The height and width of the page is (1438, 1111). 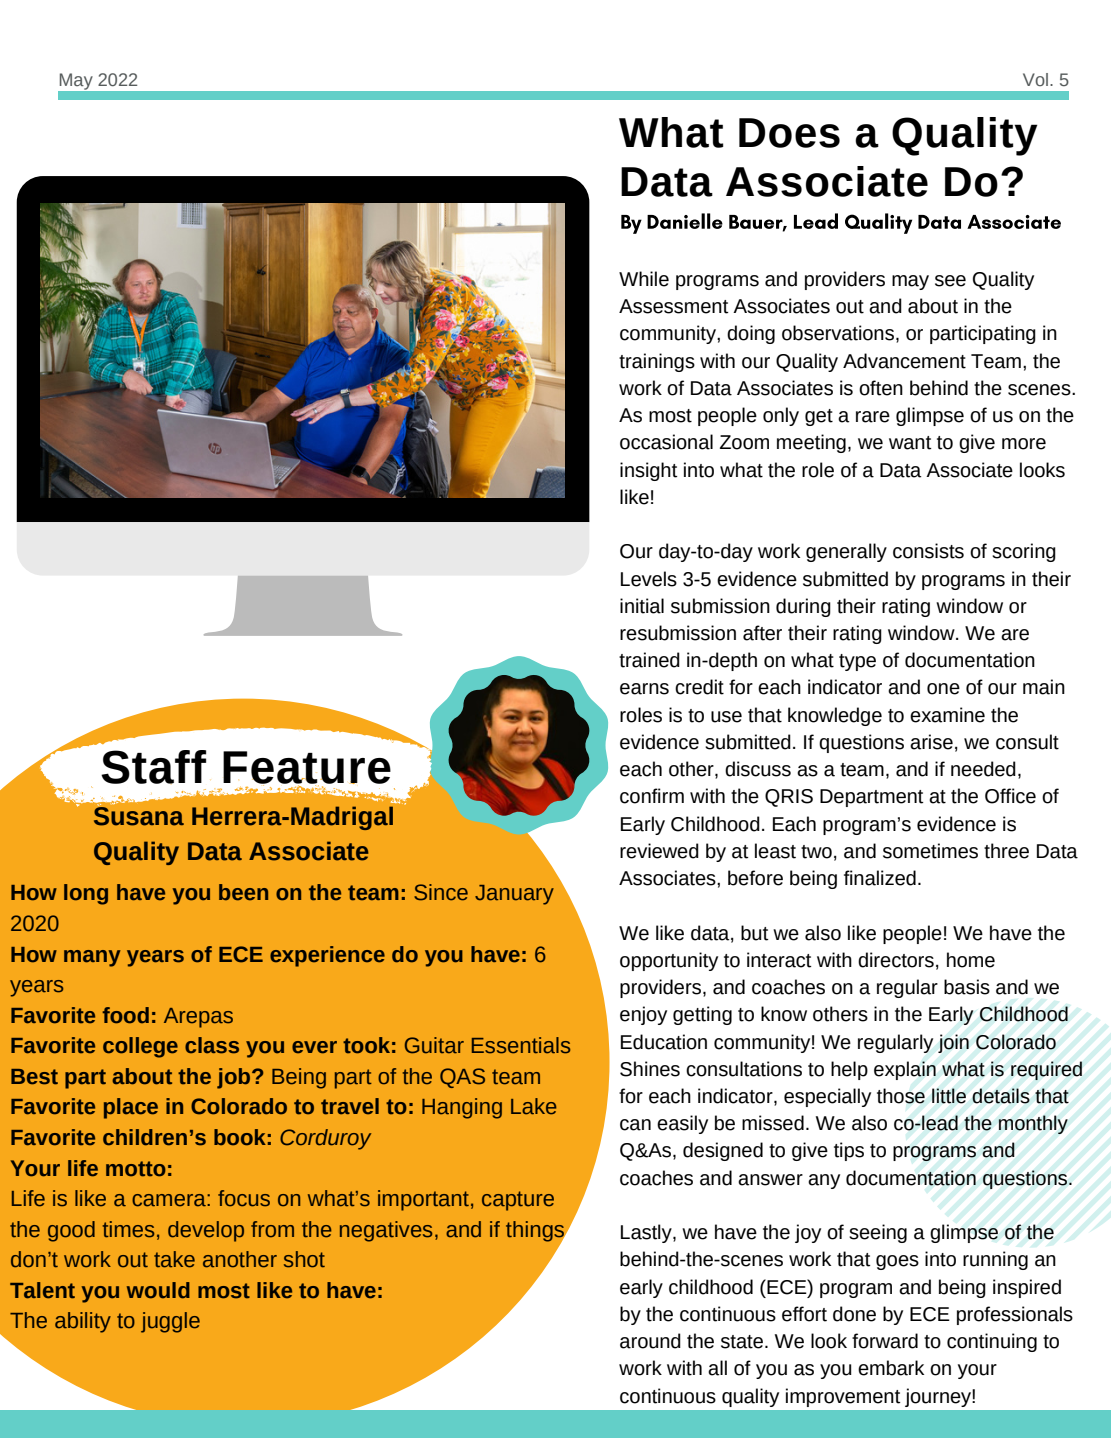 I want to click on around, so click(x=650, y=1341).
